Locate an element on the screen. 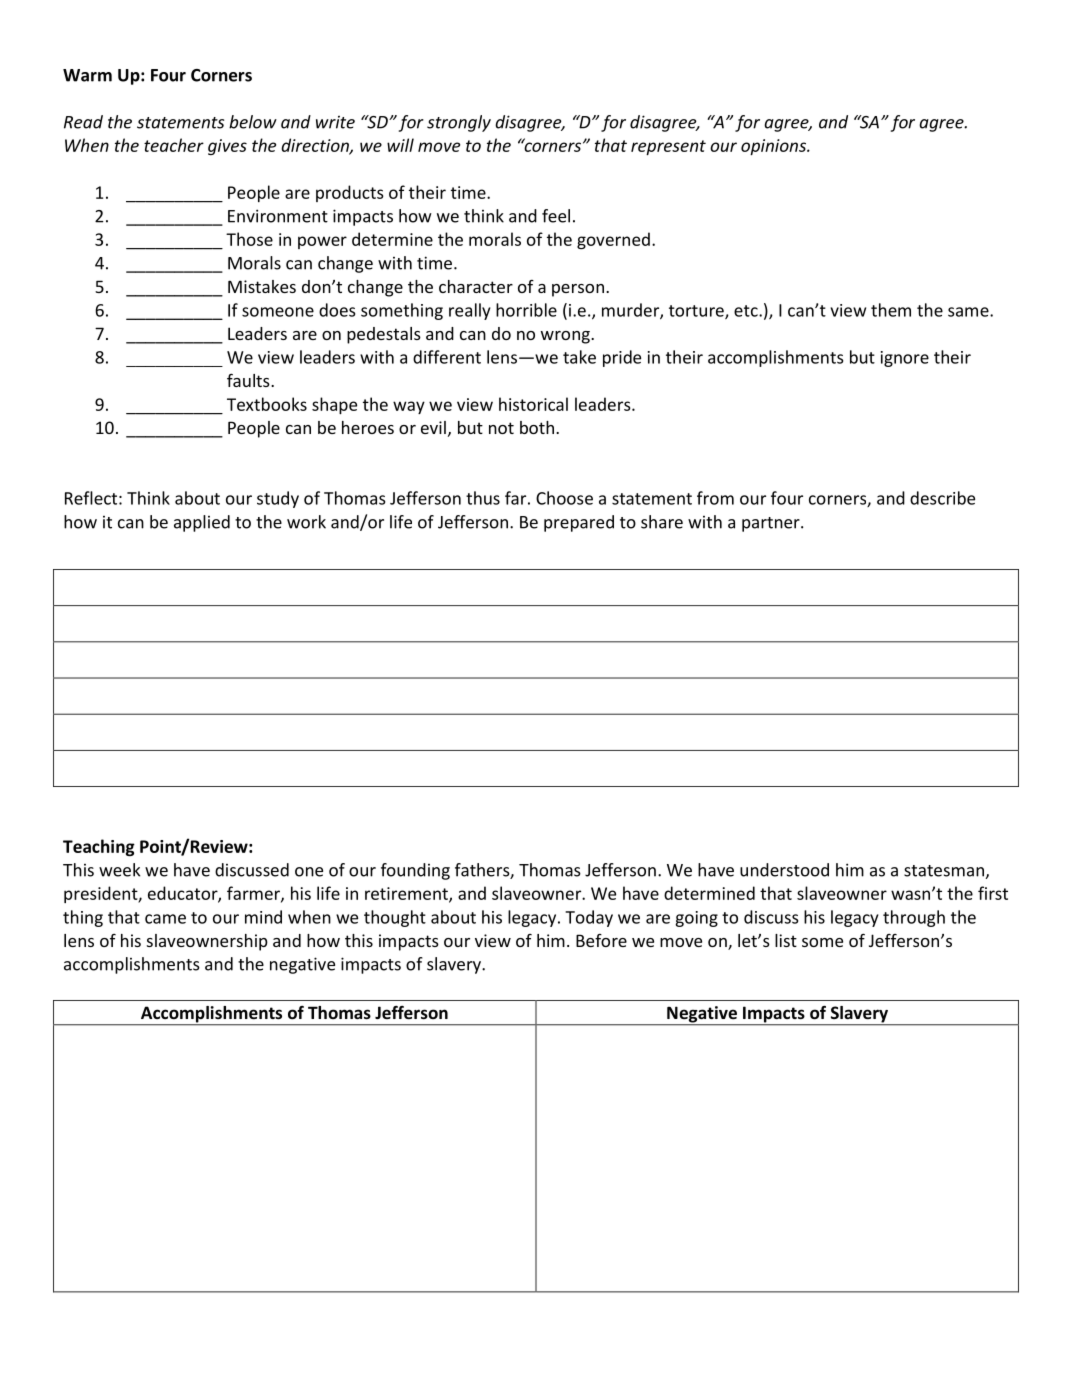  below is located at coordinates (253, 122).
